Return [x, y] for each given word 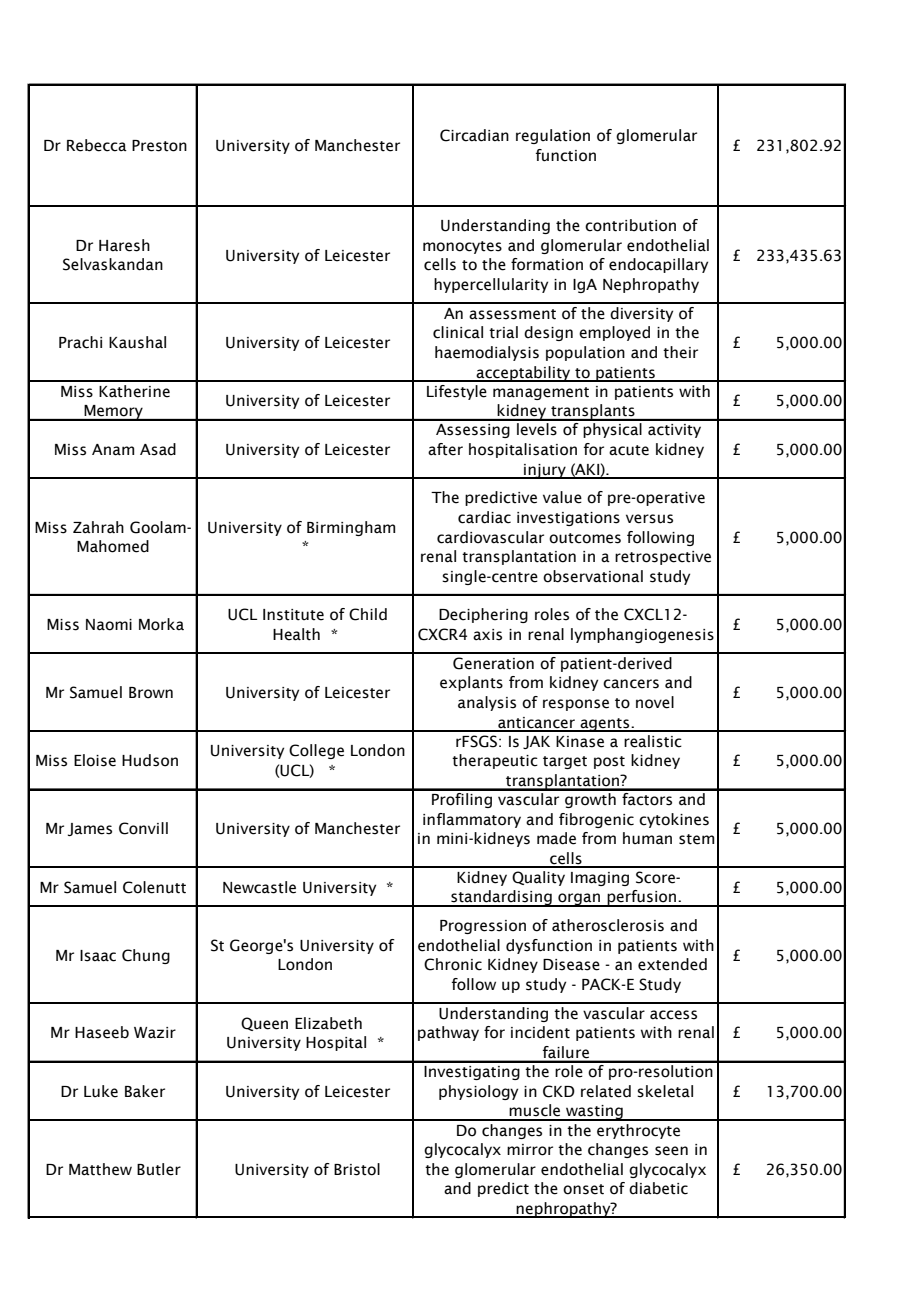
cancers [631, 684]
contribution [630, 225]
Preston [159, 146]
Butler [159, 1169]
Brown [151, 693]
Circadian [474, 135]
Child [368, 614]
